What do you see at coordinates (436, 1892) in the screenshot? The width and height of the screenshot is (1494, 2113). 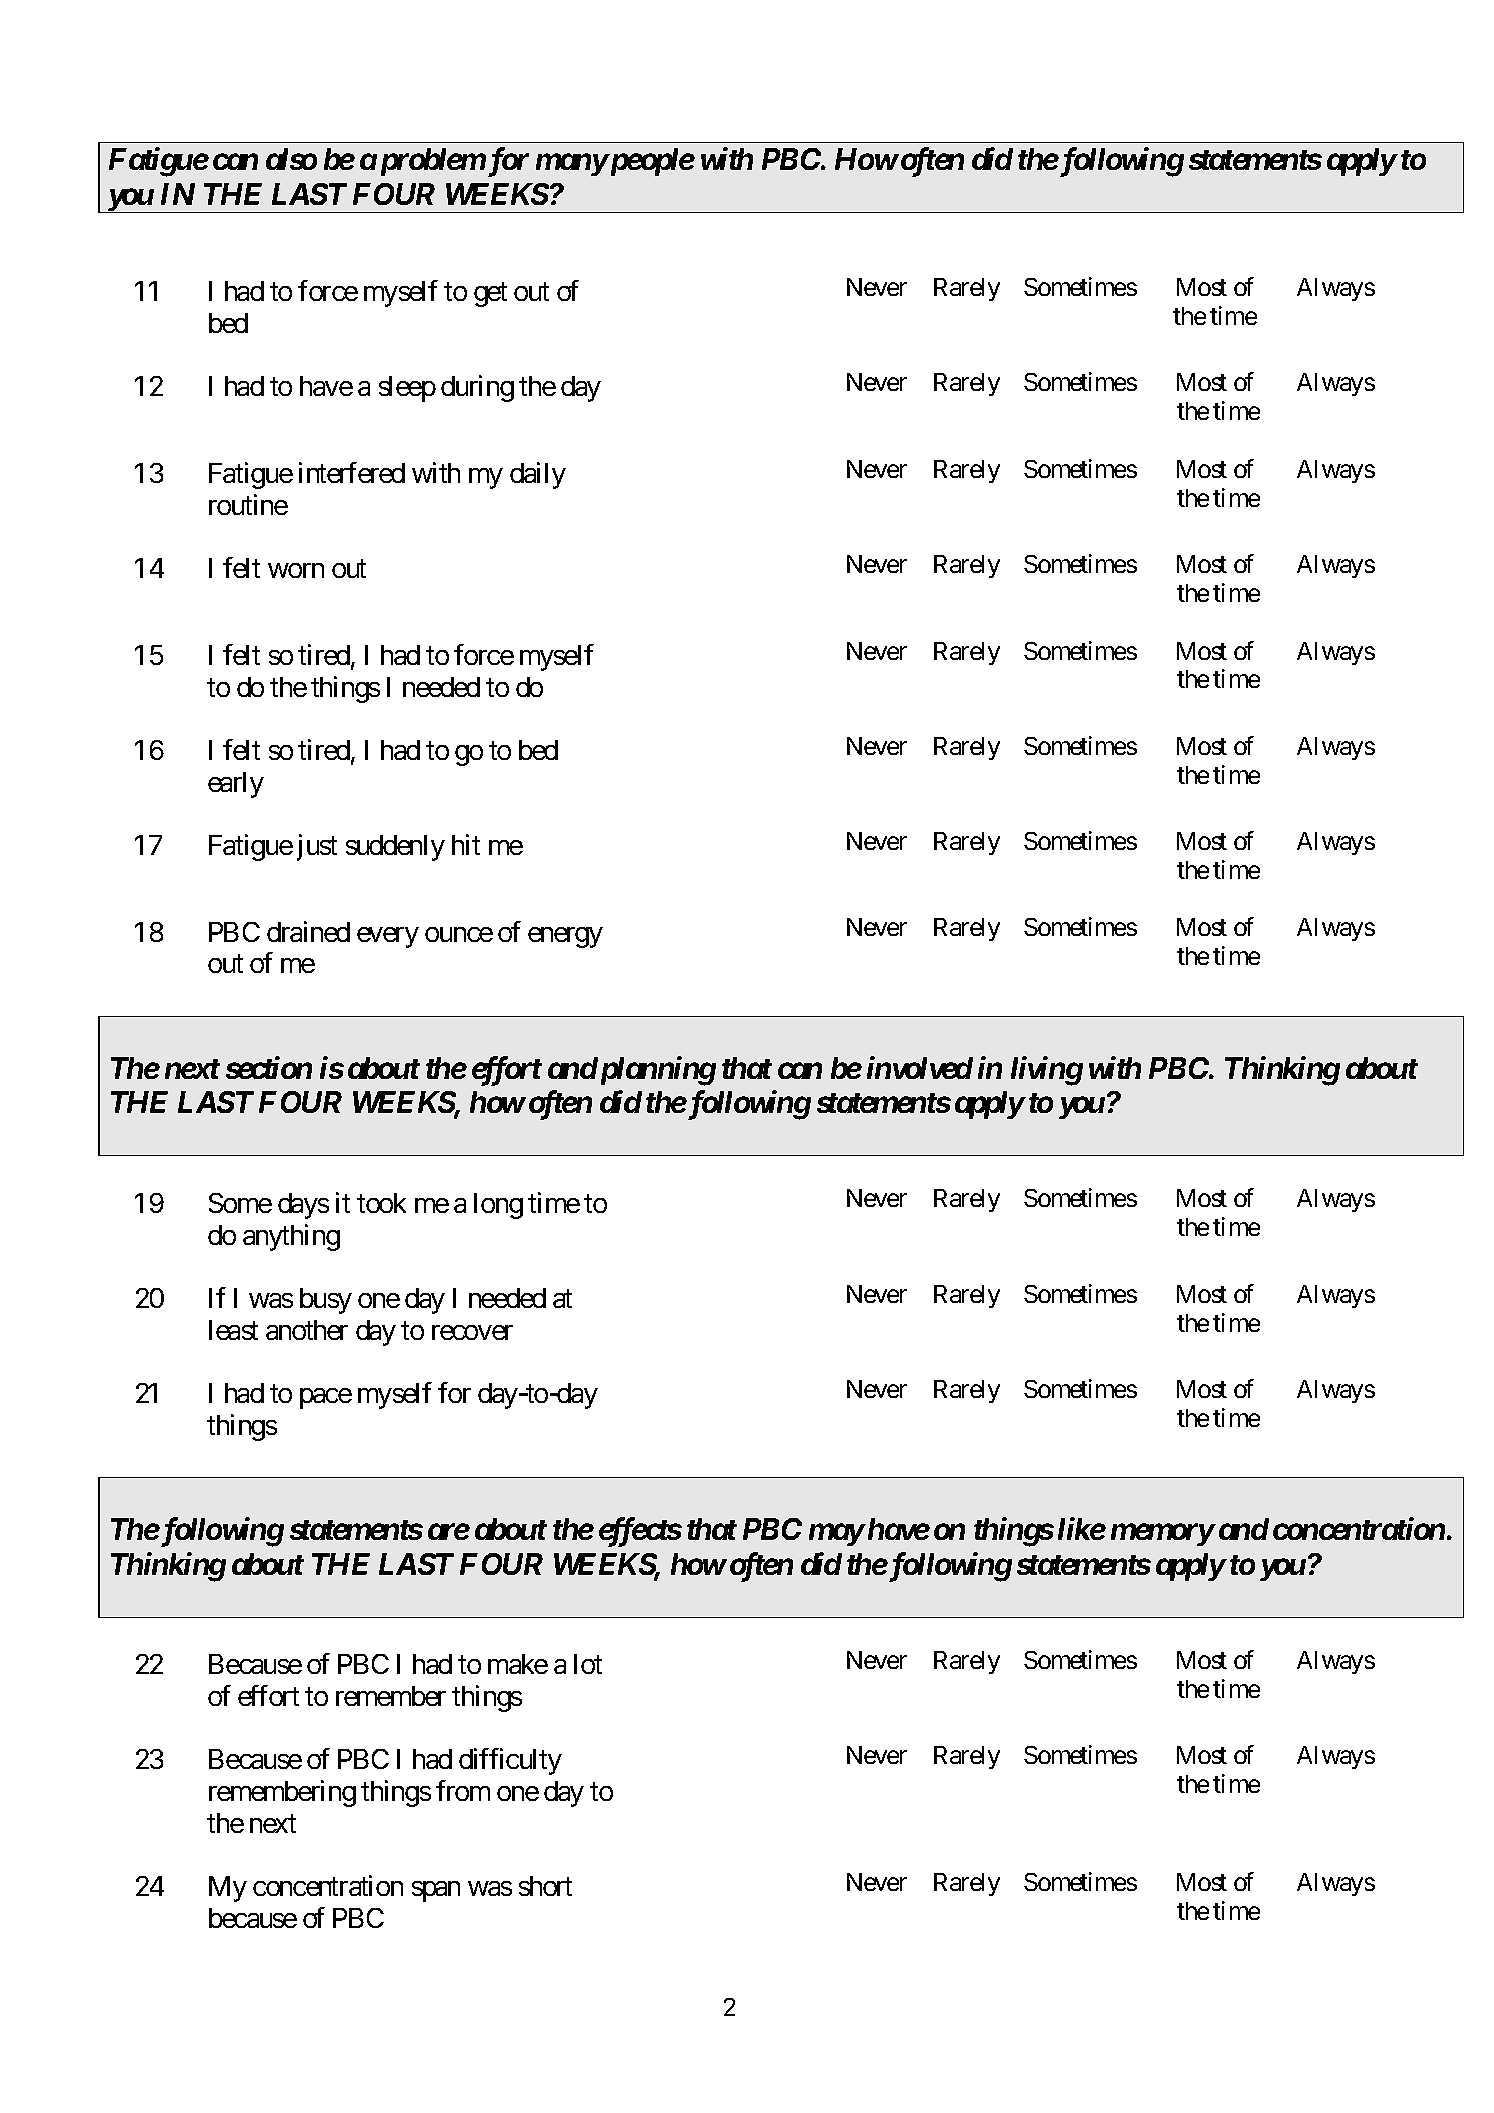 I see `span` at bounding box center [436, 1892].
